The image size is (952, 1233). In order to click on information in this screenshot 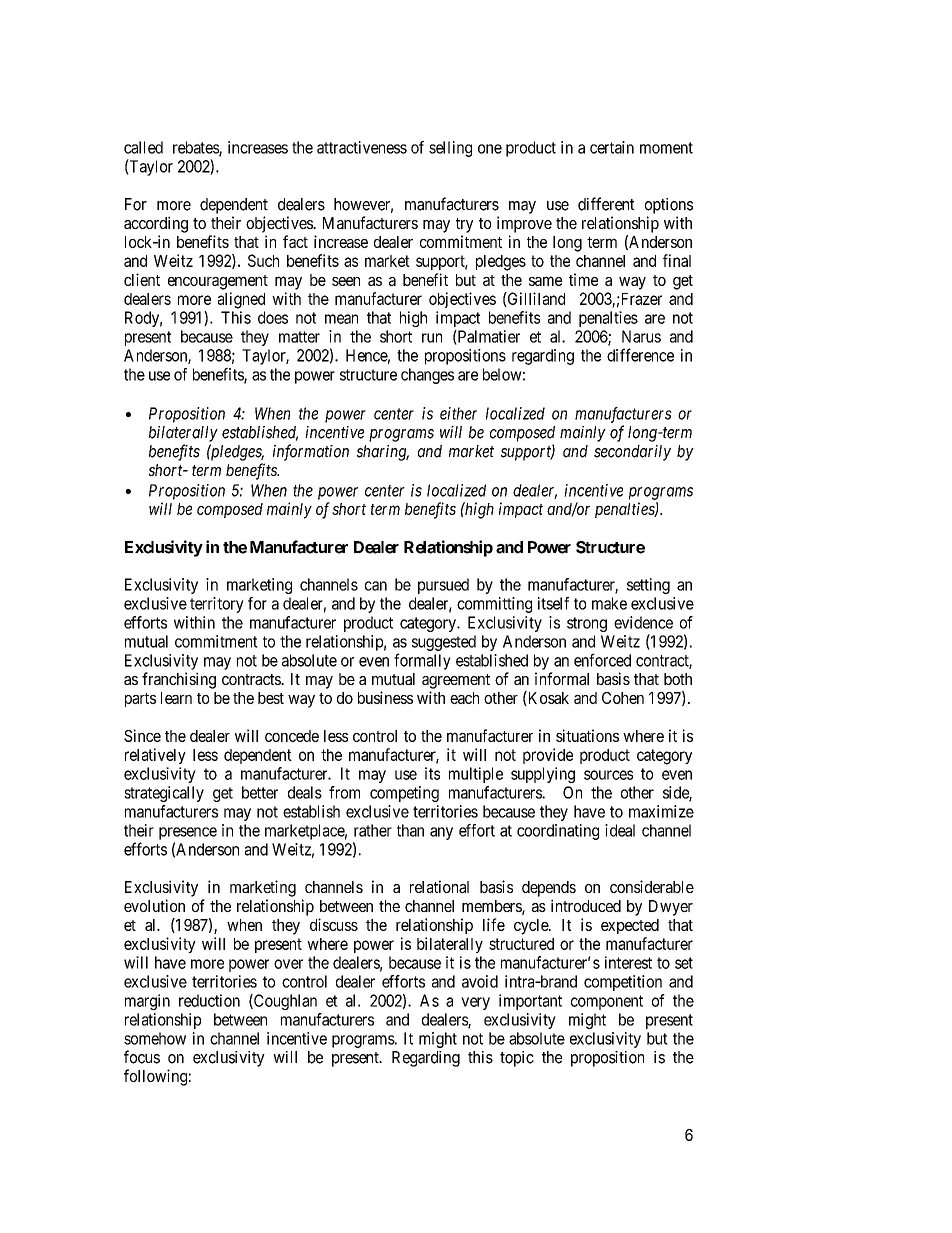, I will do `click(311, 452)`.
